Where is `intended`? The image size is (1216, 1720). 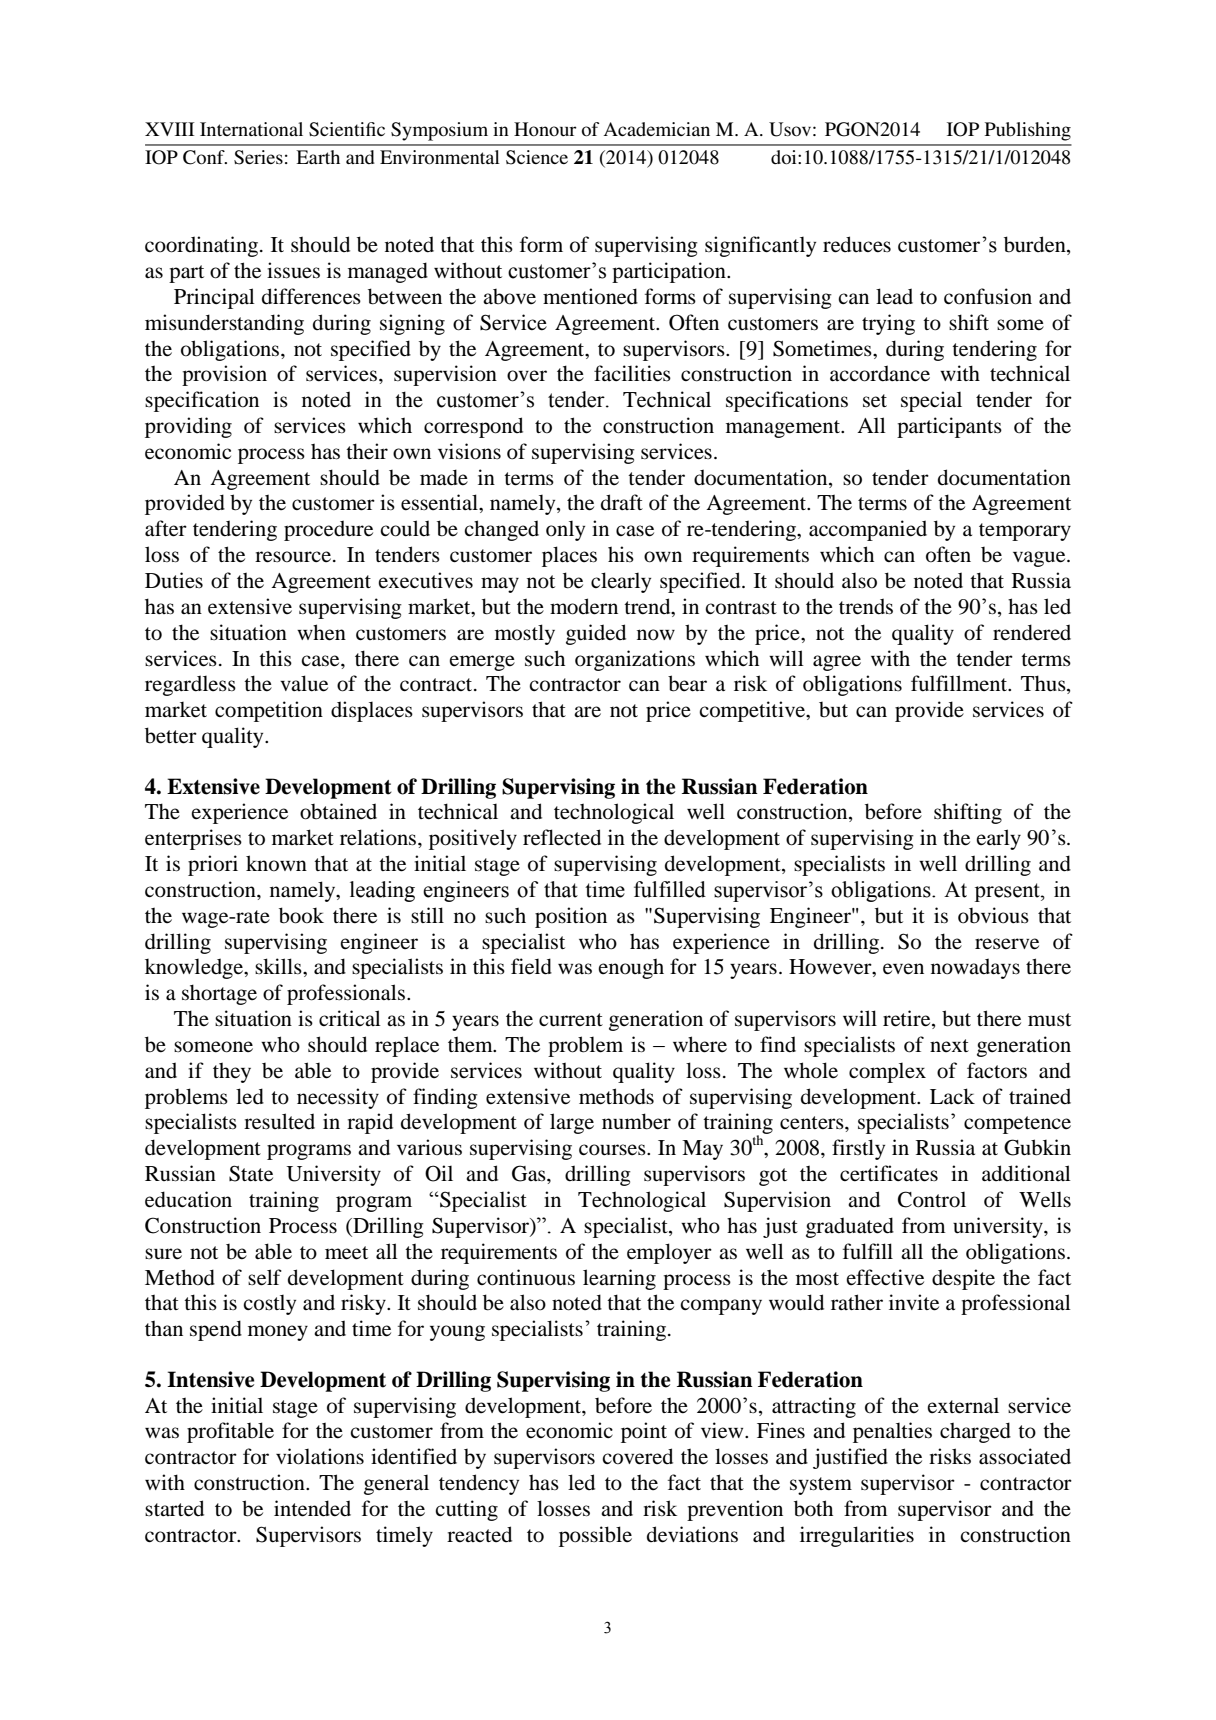 intended is located at coordinates (312, 1508).
